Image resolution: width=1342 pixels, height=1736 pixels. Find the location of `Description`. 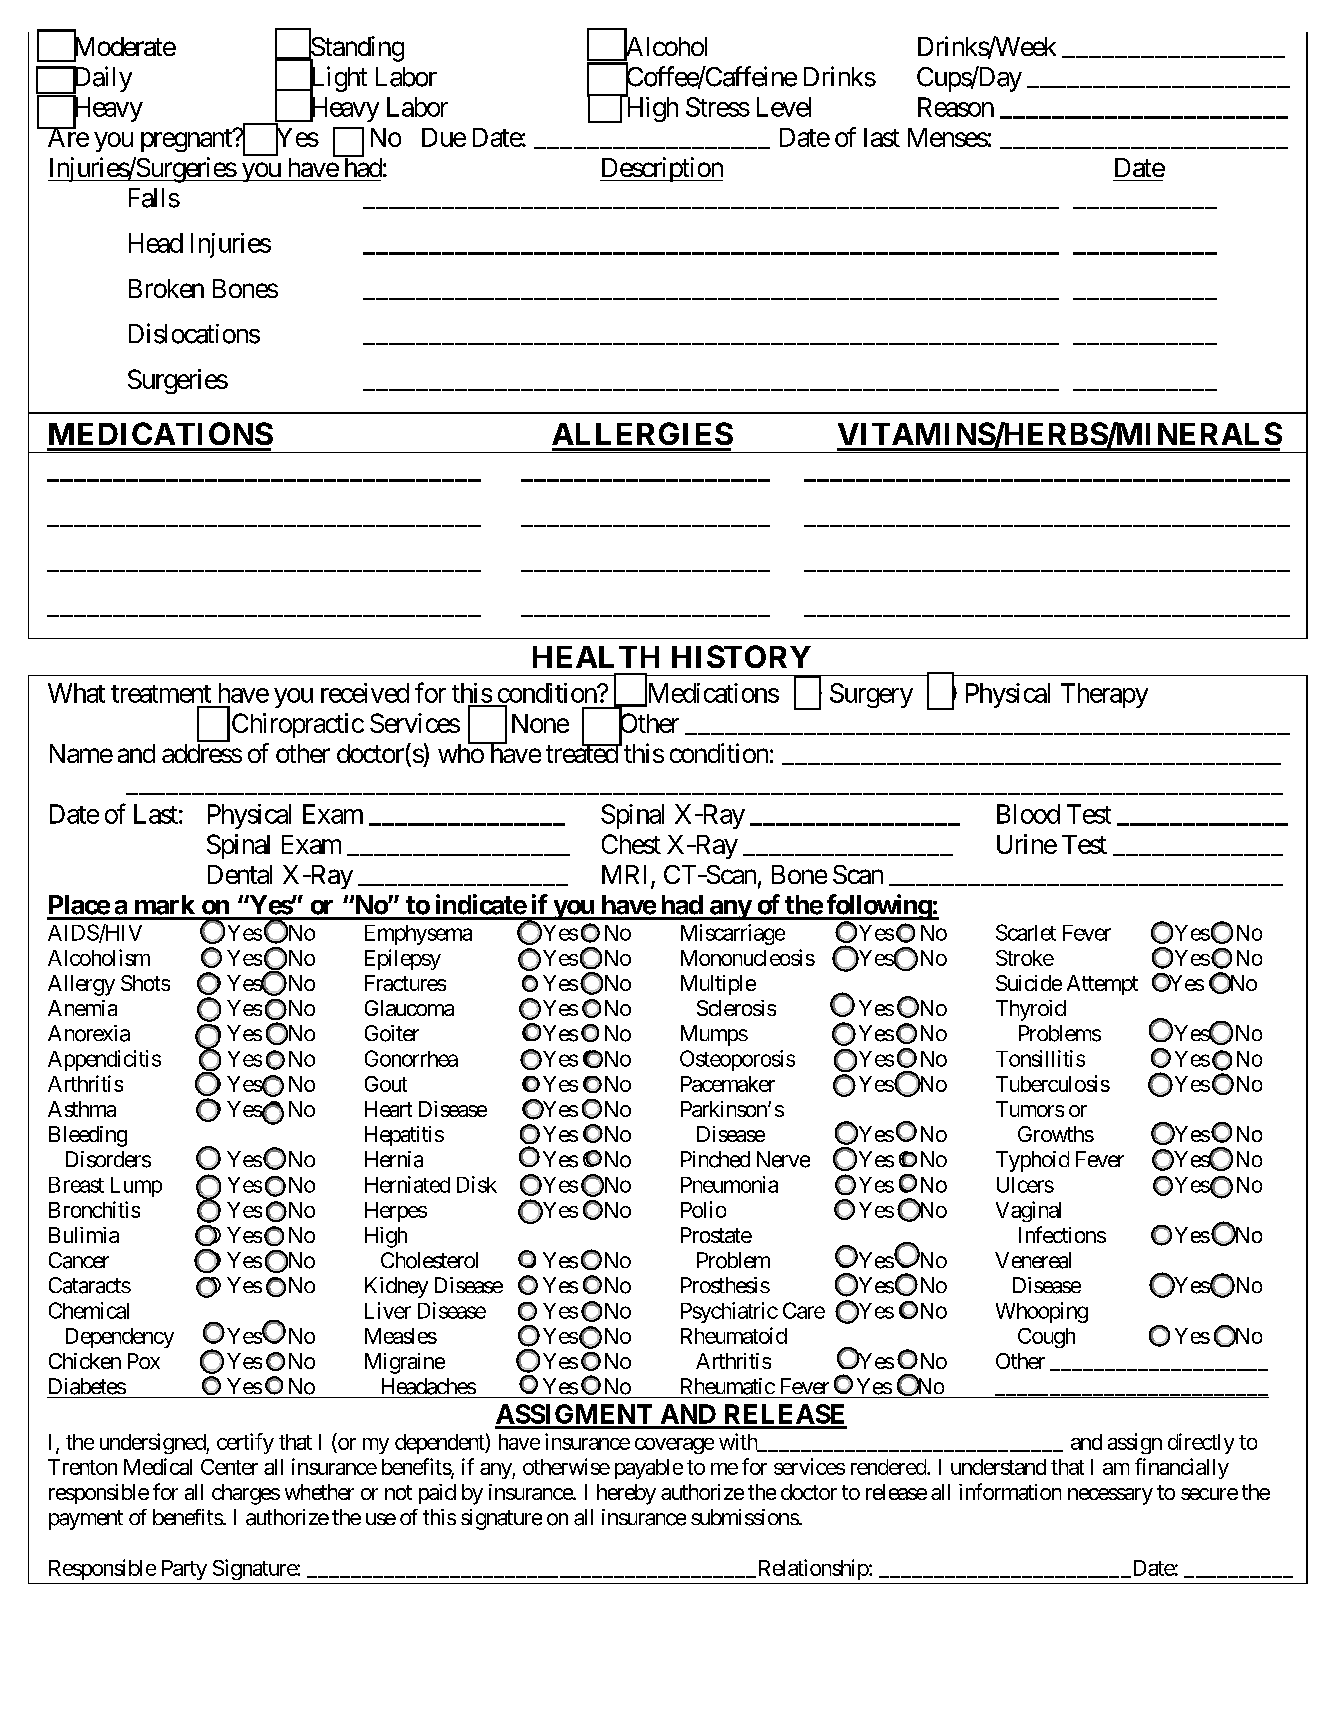

Description is located at coordinates (661, 169).
